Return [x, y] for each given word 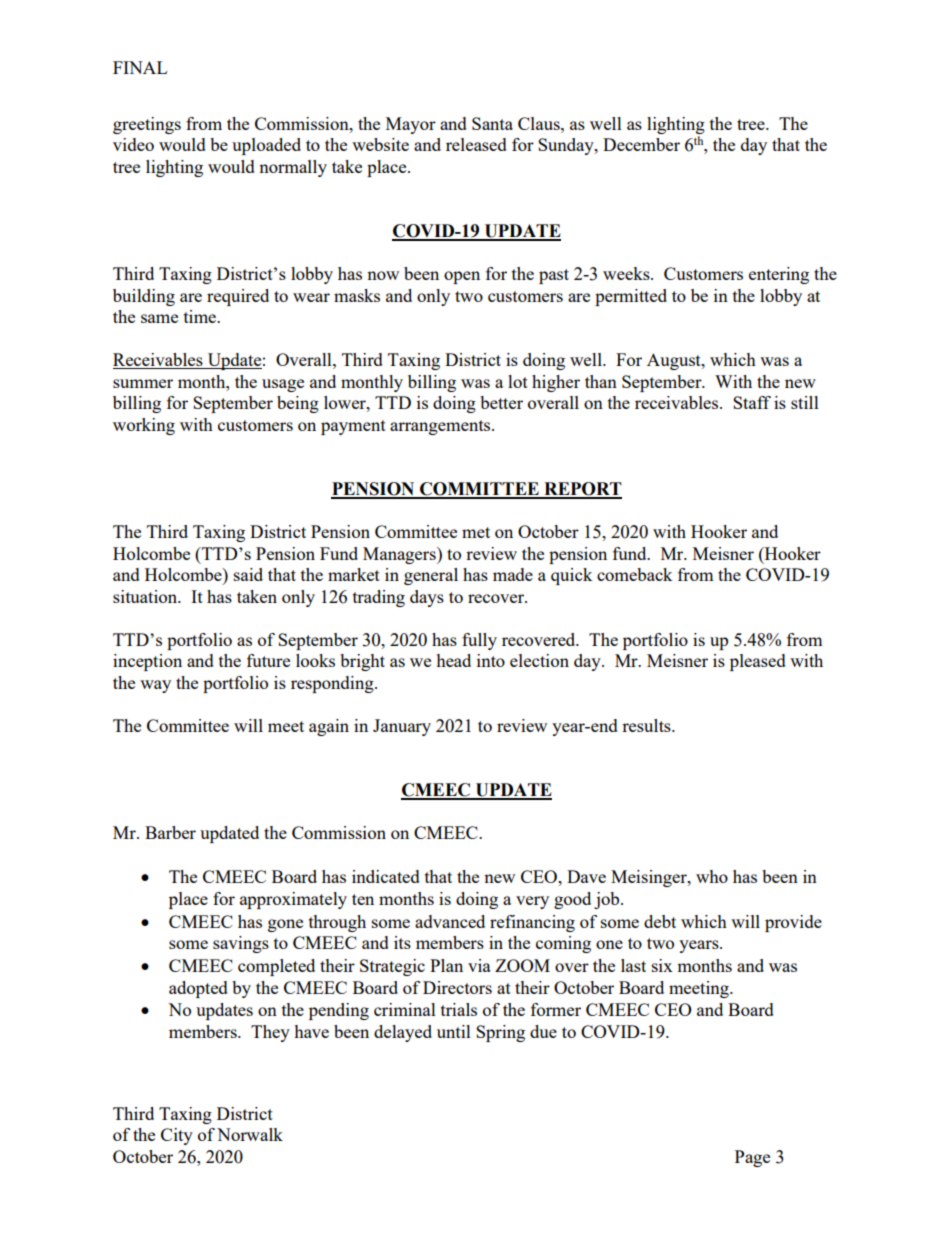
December [641, 144]
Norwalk [250, 1134]
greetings [147, 125]
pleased [758, 662]
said [248, 574]
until [454, 1031]
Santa [492, 123]
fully [479, 641]
